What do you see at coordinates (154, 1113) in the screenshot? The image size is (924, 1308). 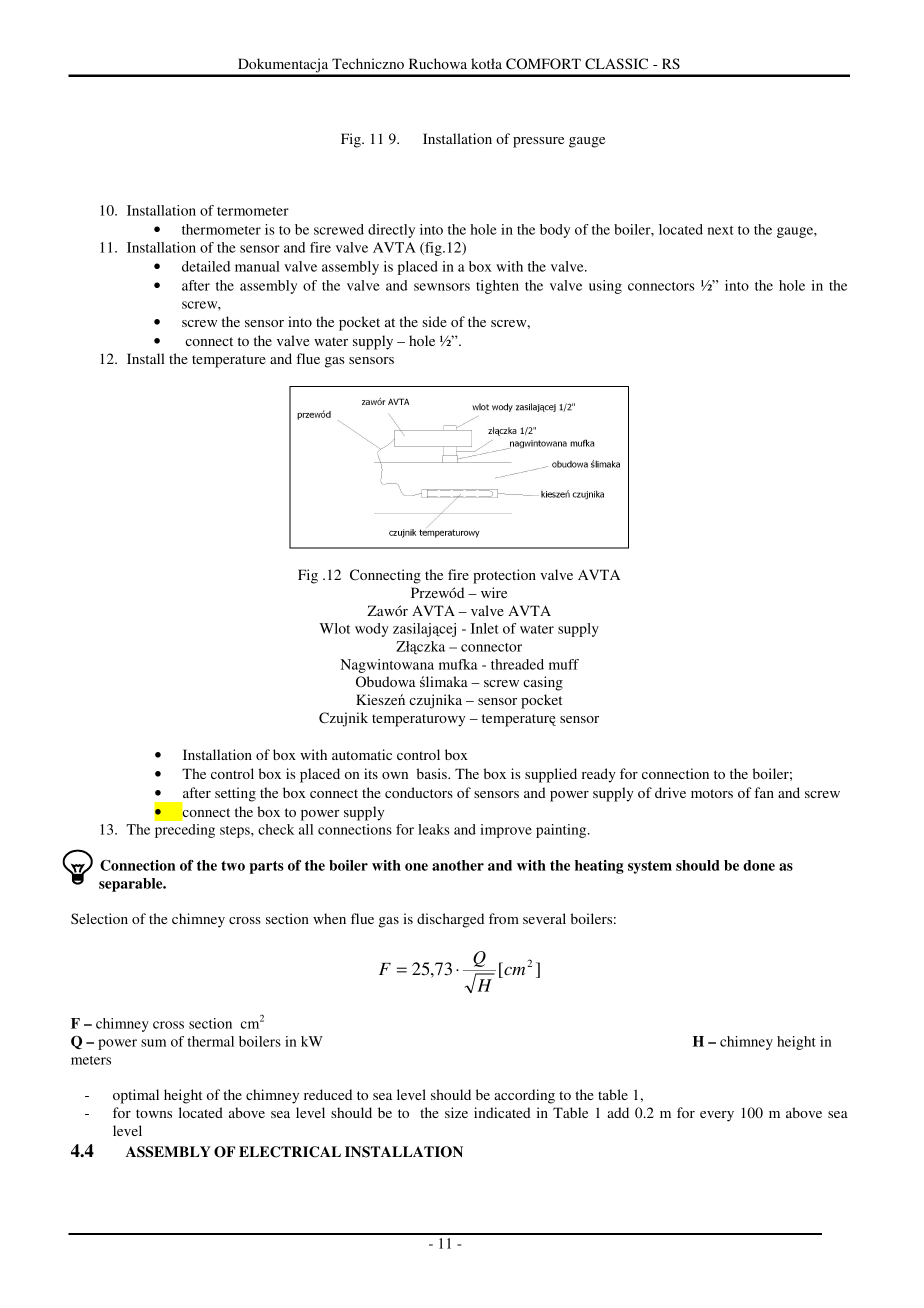 I see `towns` at bounding box center [154, 1113].
